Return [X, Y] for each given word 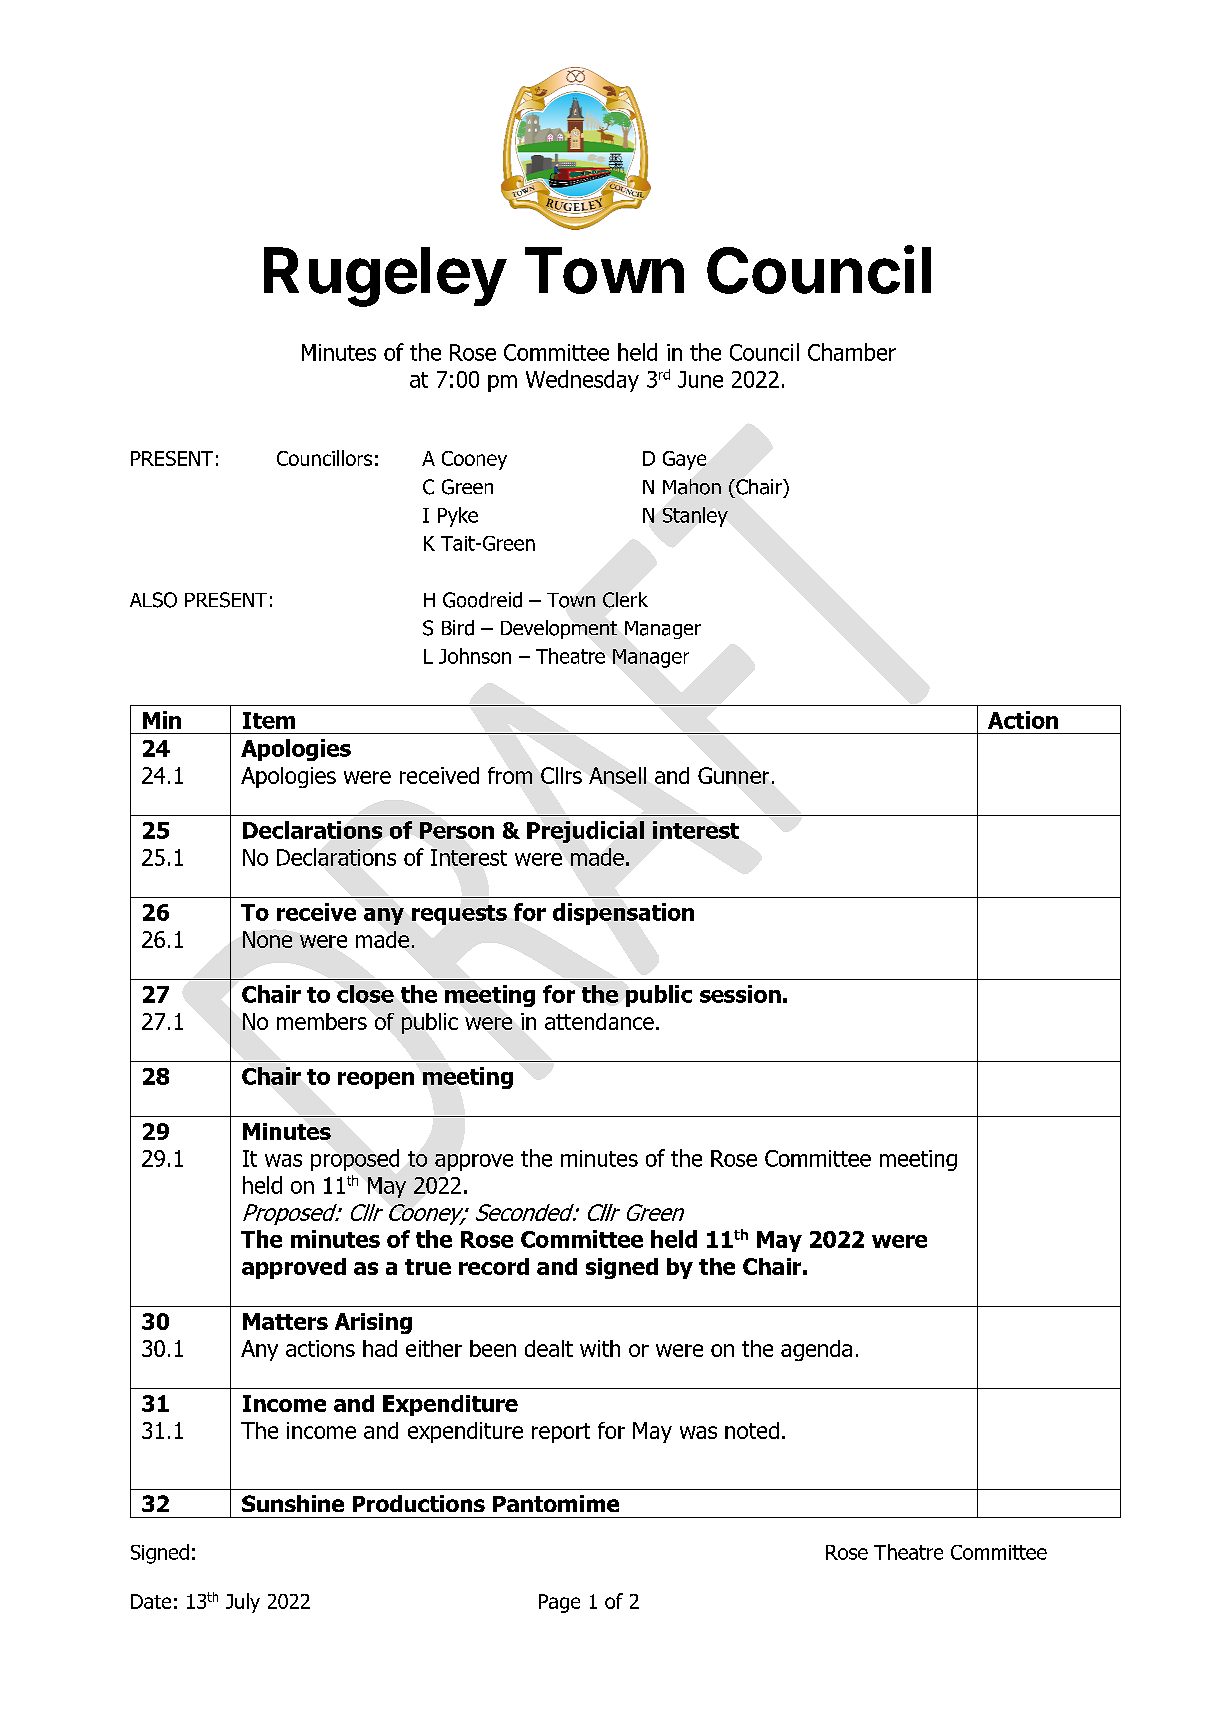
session [740, 994]
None [267, 939]
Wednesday [582, 381]
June [700, 379]
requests [459, 915]
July [243, 1603]
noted [752, 1430]
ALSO [153, 600]
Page [559, 1603]
